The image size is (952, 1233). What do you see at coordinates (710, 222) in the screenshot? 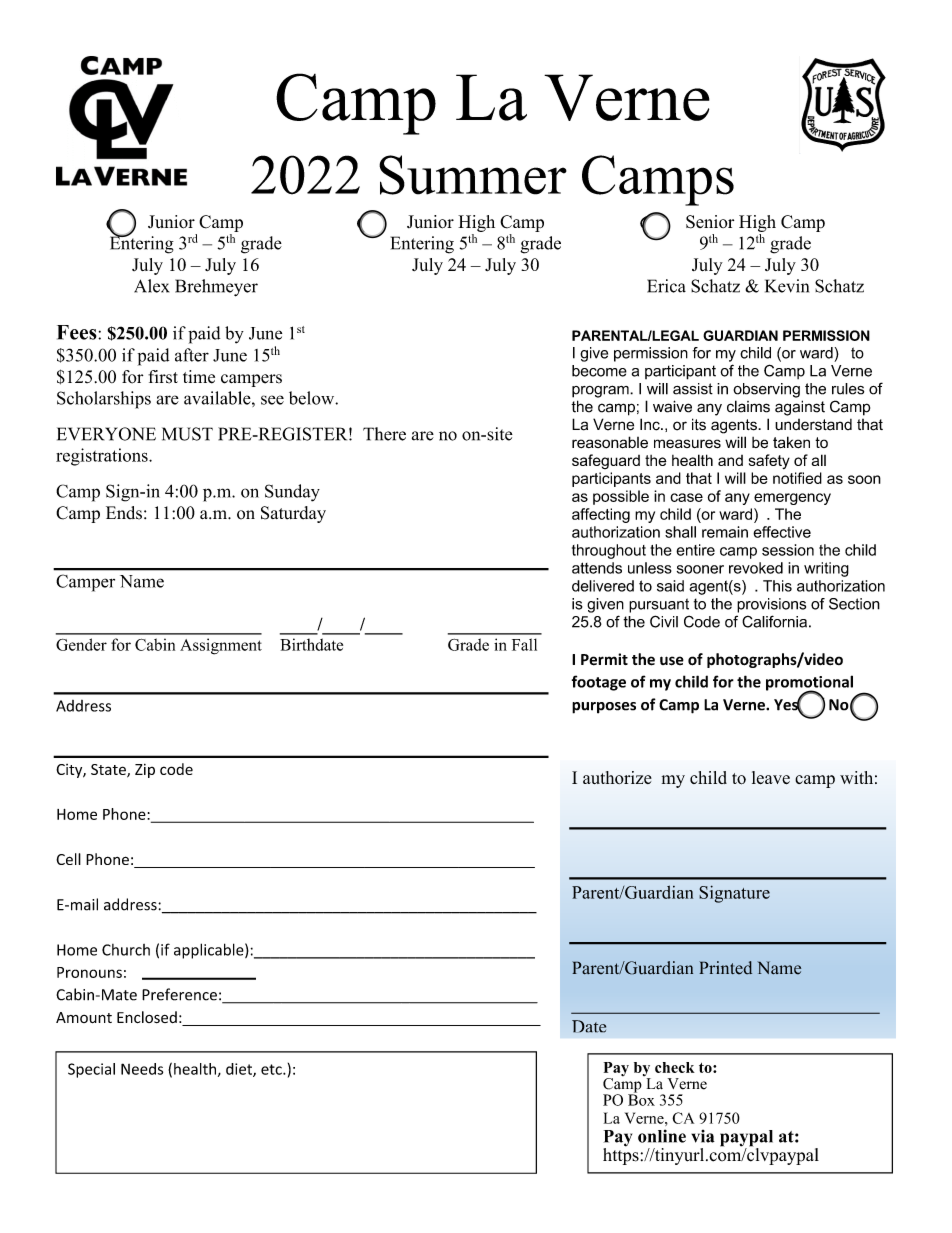
I see `Senior` at bounding box center [710, 222].
